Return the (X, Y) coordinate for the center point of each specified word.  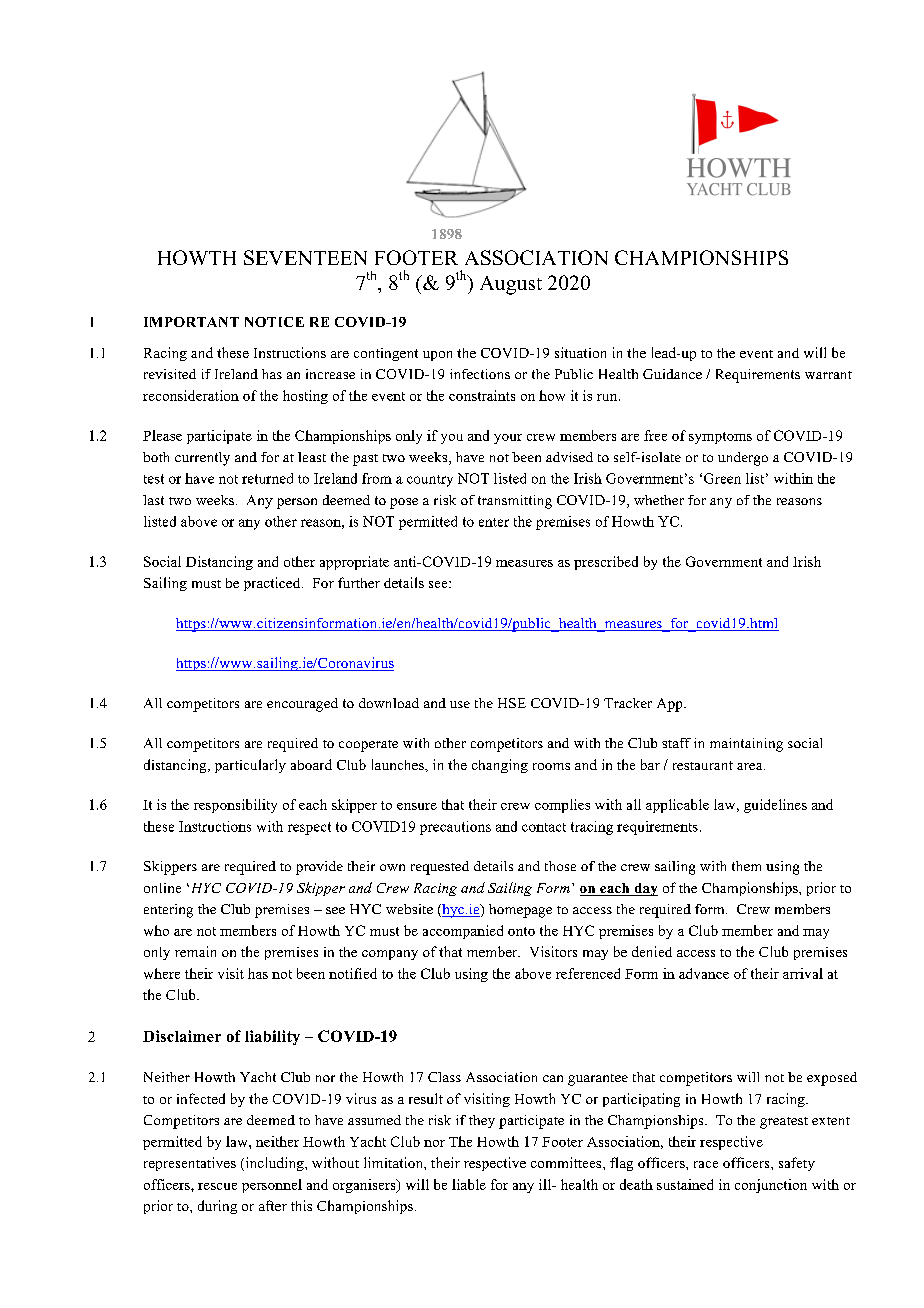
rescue (217, 1186)
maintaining (746, 745)
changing (500, 766)
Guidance (672, 374)
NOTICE (274, 322)
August (511, 285)
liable (469, 1184)
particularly (250, 766)
